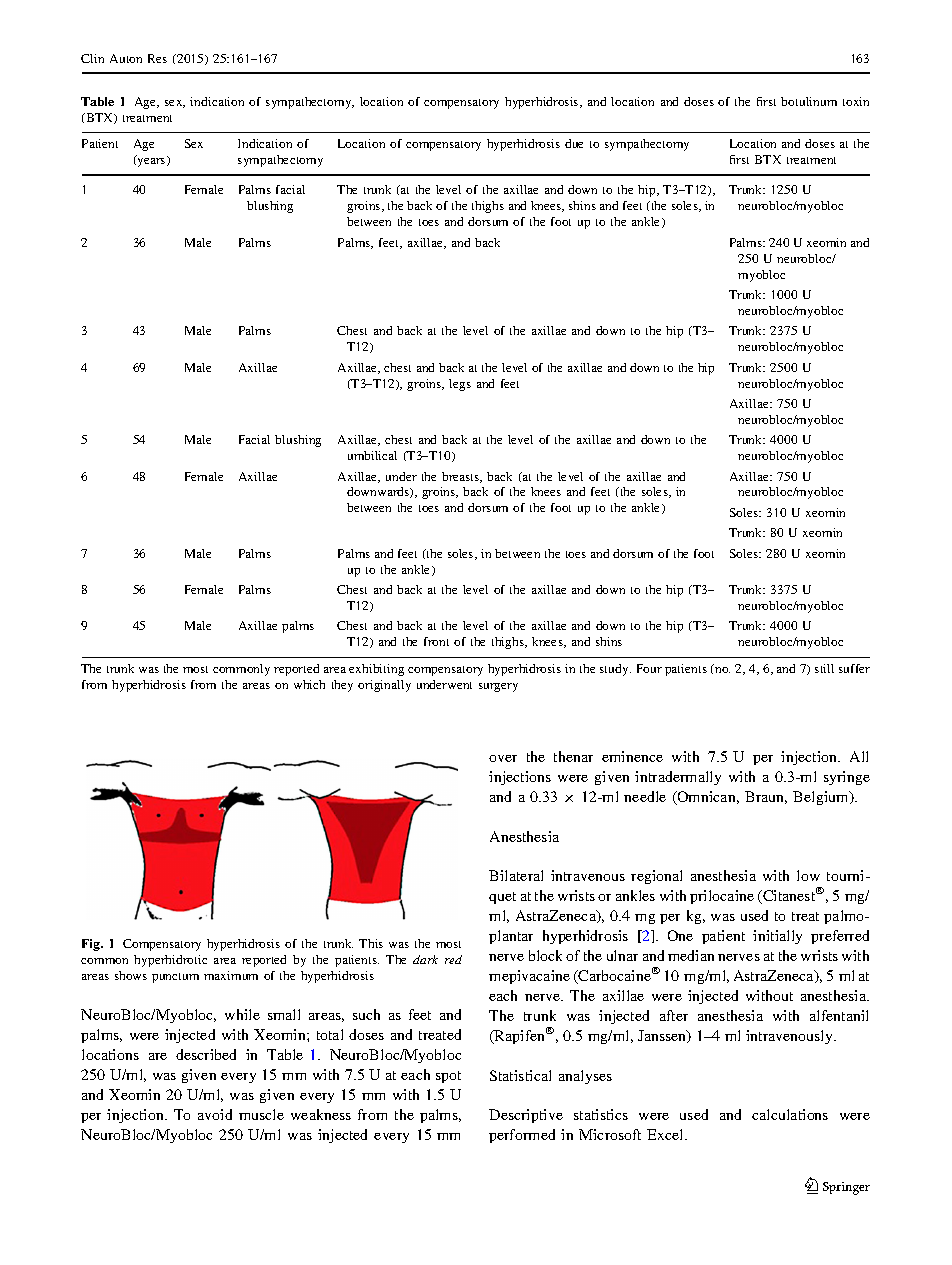  What do you see at coordinates (309, 684) in the document?
I see `which` at bounding box center [309, 684].
